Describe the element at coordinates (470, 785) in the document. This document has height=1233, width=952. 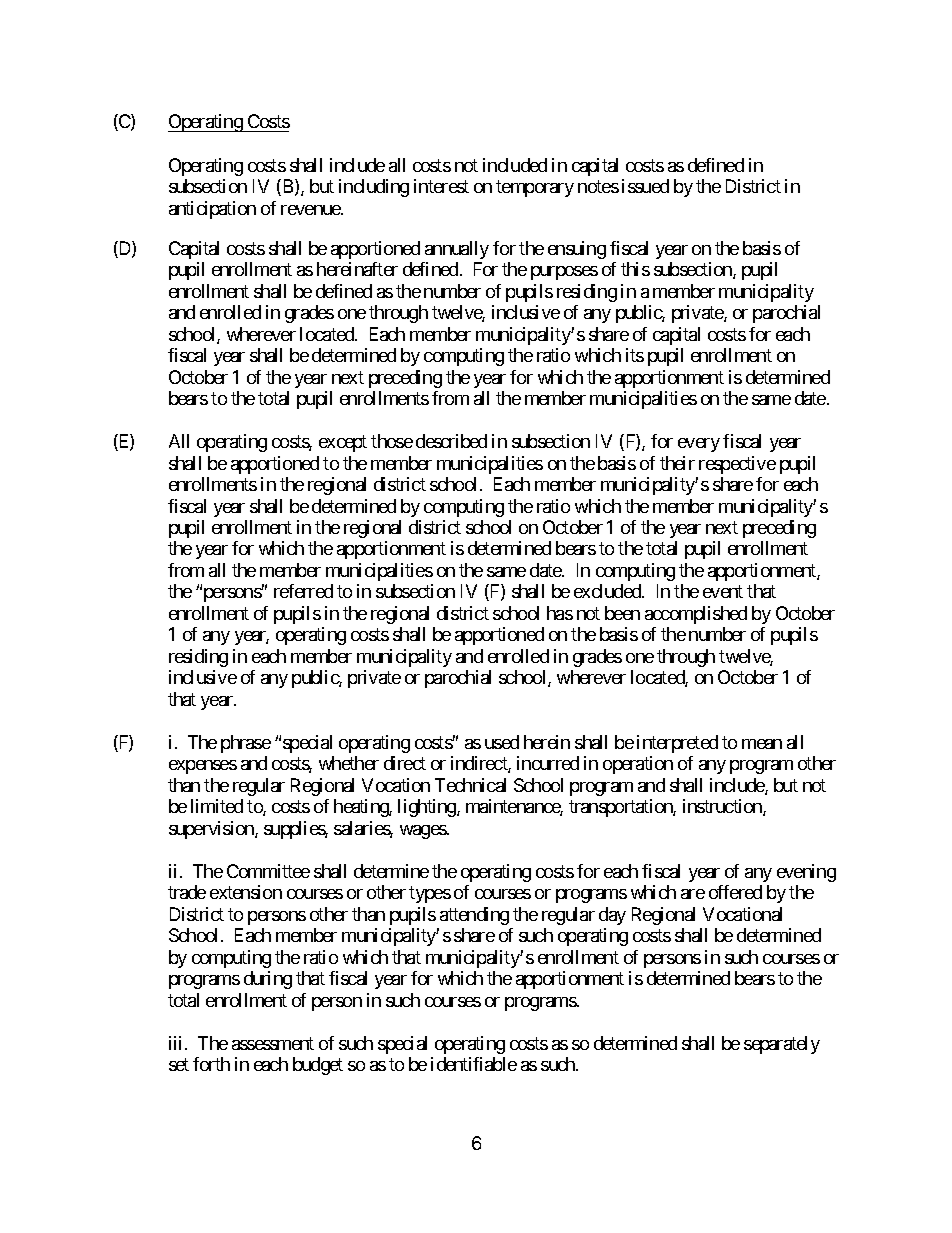
I see `Technical` at that location.
